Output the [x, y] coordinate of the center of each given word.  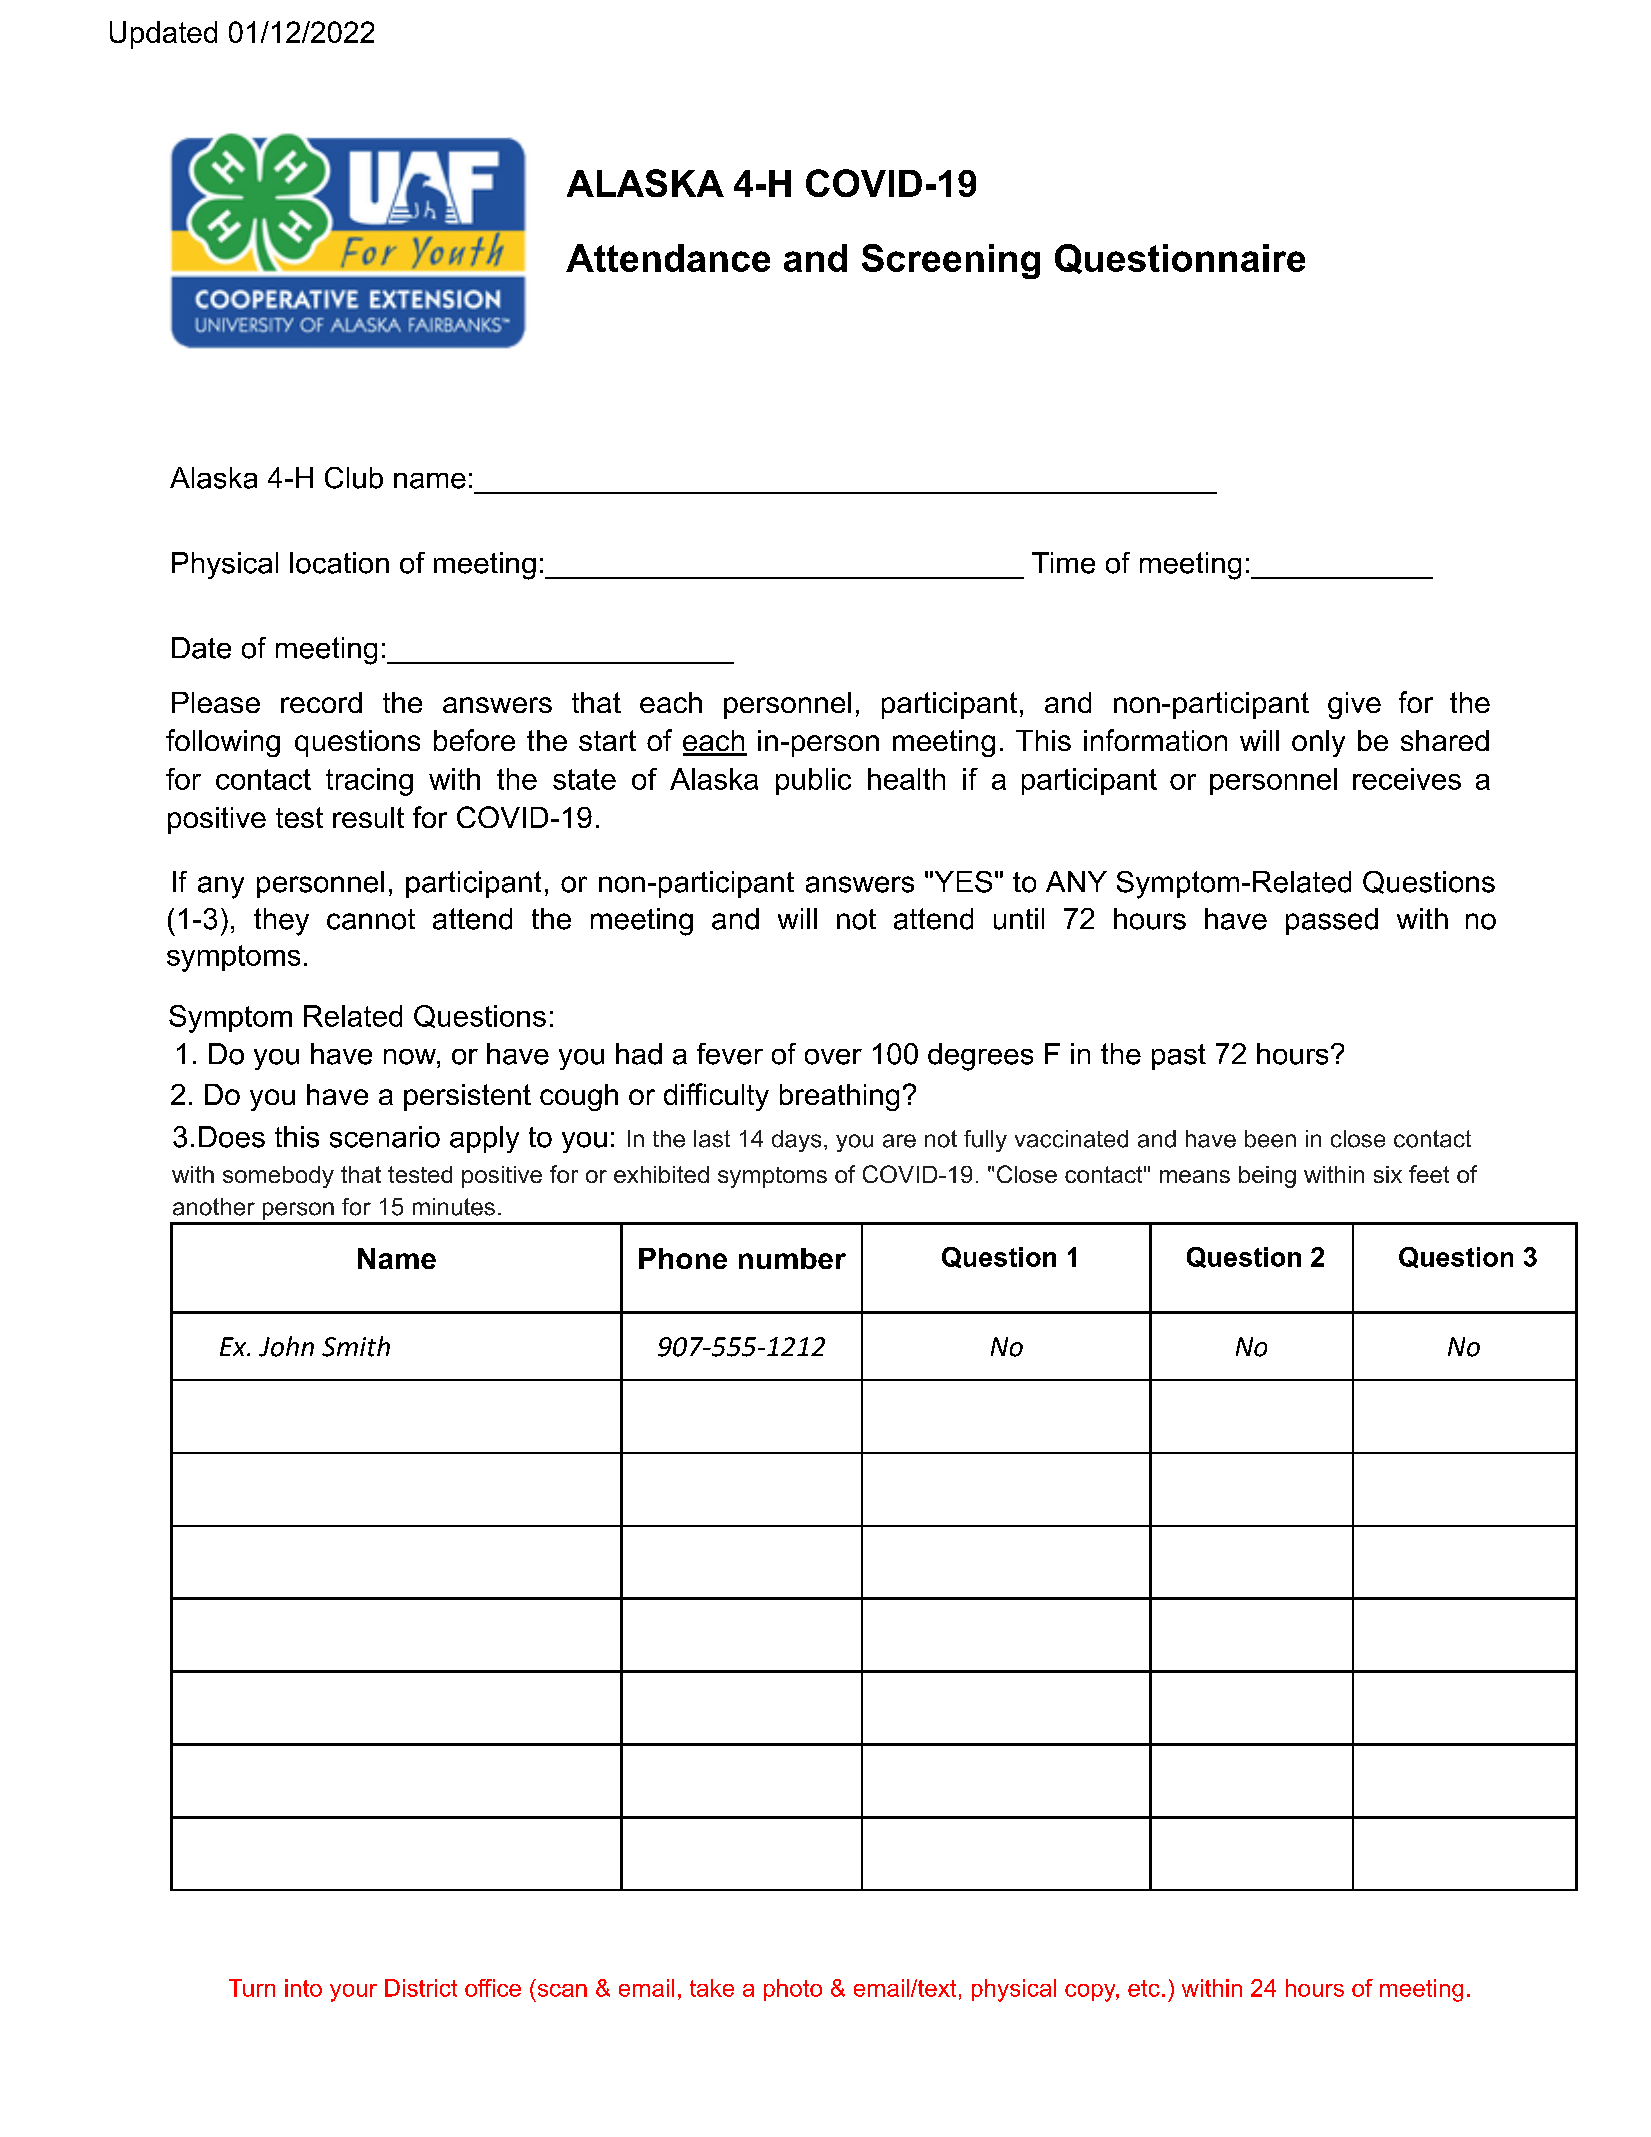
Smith [356, 1346]
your [353, 1993]
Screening [951, 261]
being [1267, 1177]
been [1270, 1139]
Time [1063, 563]
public [813, 781]
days [796, 1141]
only [1318, 743]
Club [354, 478]
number [792, 1258]
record [321, 702]
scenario [385, 1137]
